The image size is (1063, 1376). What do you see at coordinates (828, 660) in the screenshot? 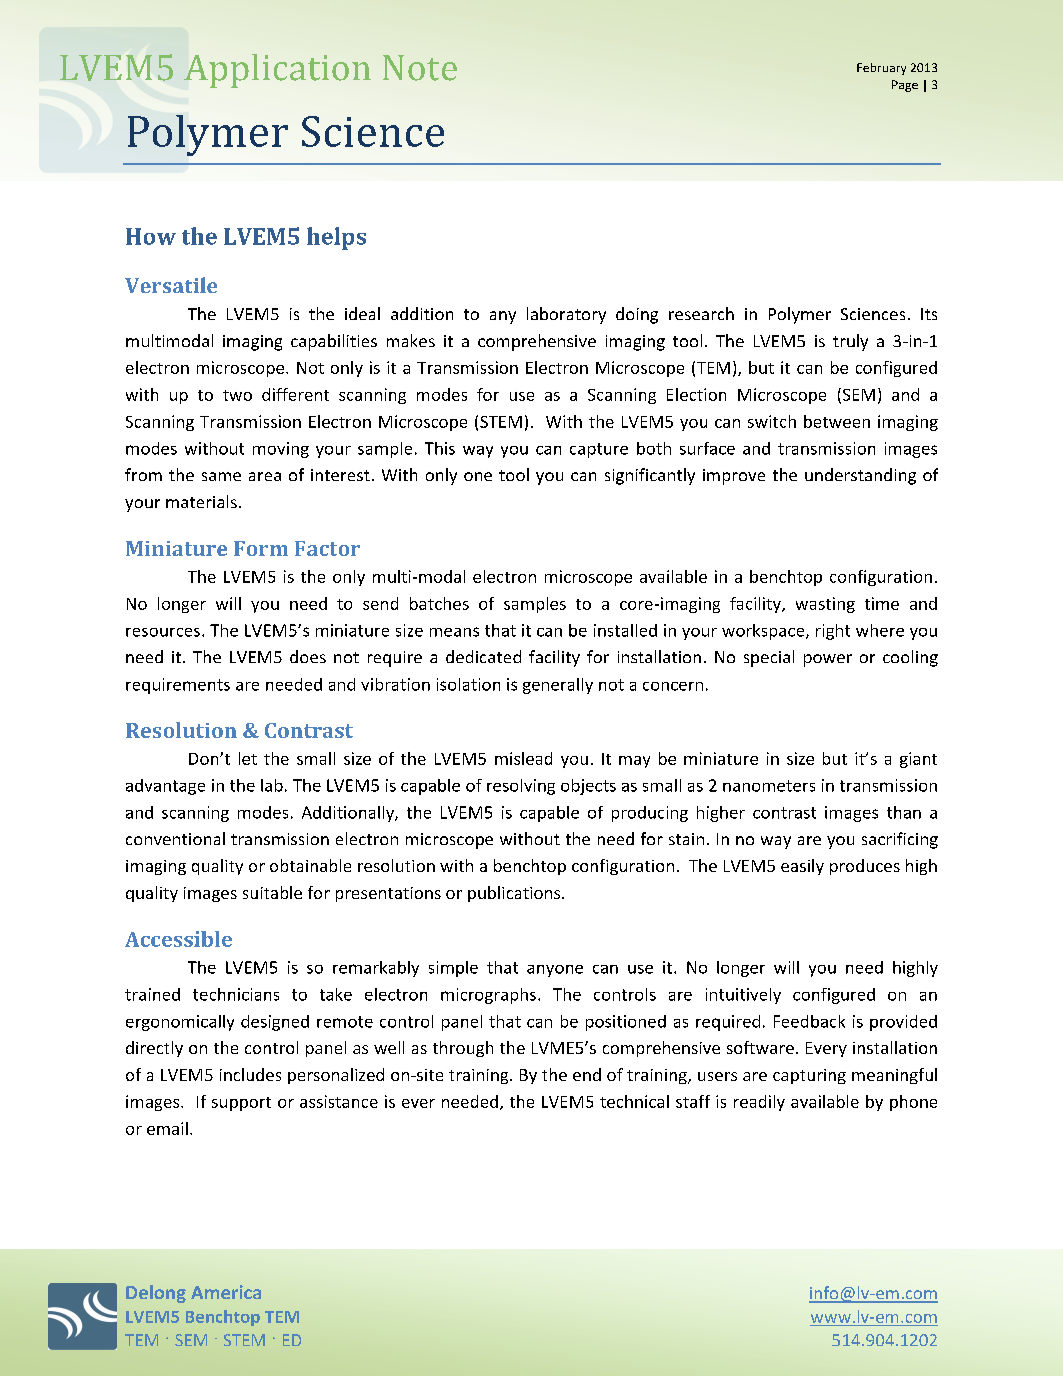
I see `power` at bounding box center [828, 660].
